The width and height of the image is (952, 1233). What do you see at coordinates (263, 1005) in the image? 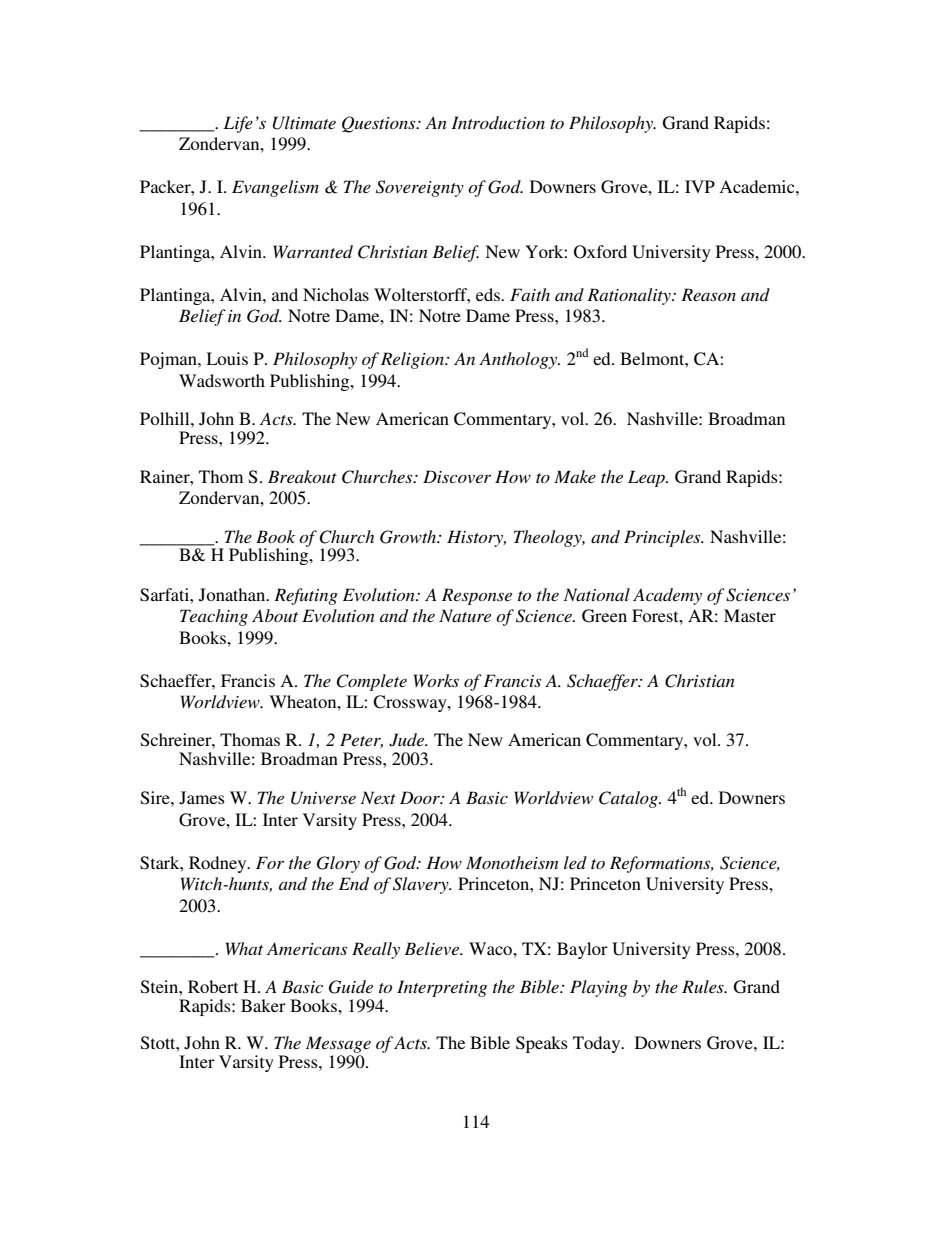
I see `Baker` at bounding box center [263, 1005].
